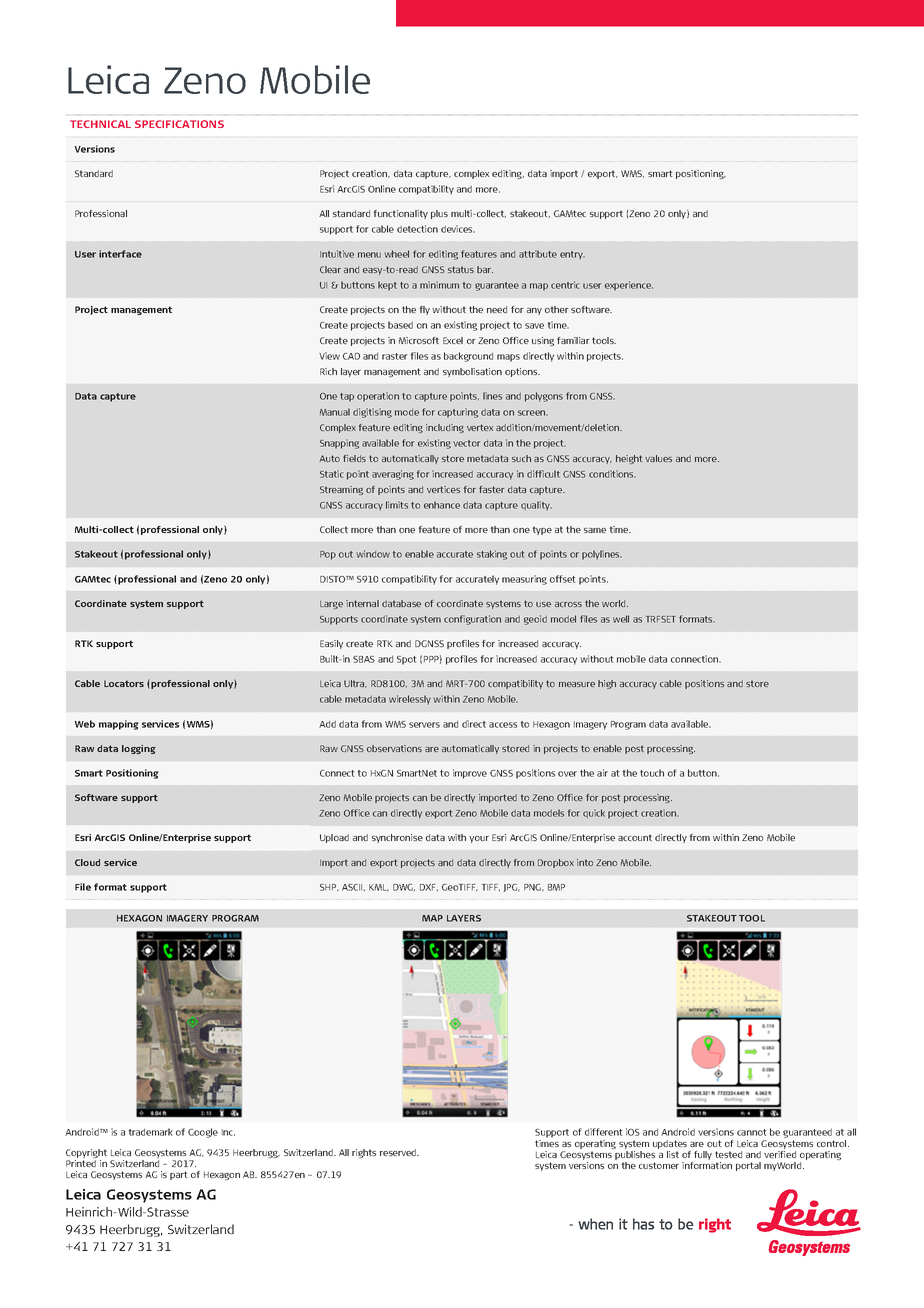 The width and height of the screenshot is (924, 1308). What do you see at coordinates (399, 1152) in the screenshot?
I see `reserved` at bounding box center [399, 1152].
